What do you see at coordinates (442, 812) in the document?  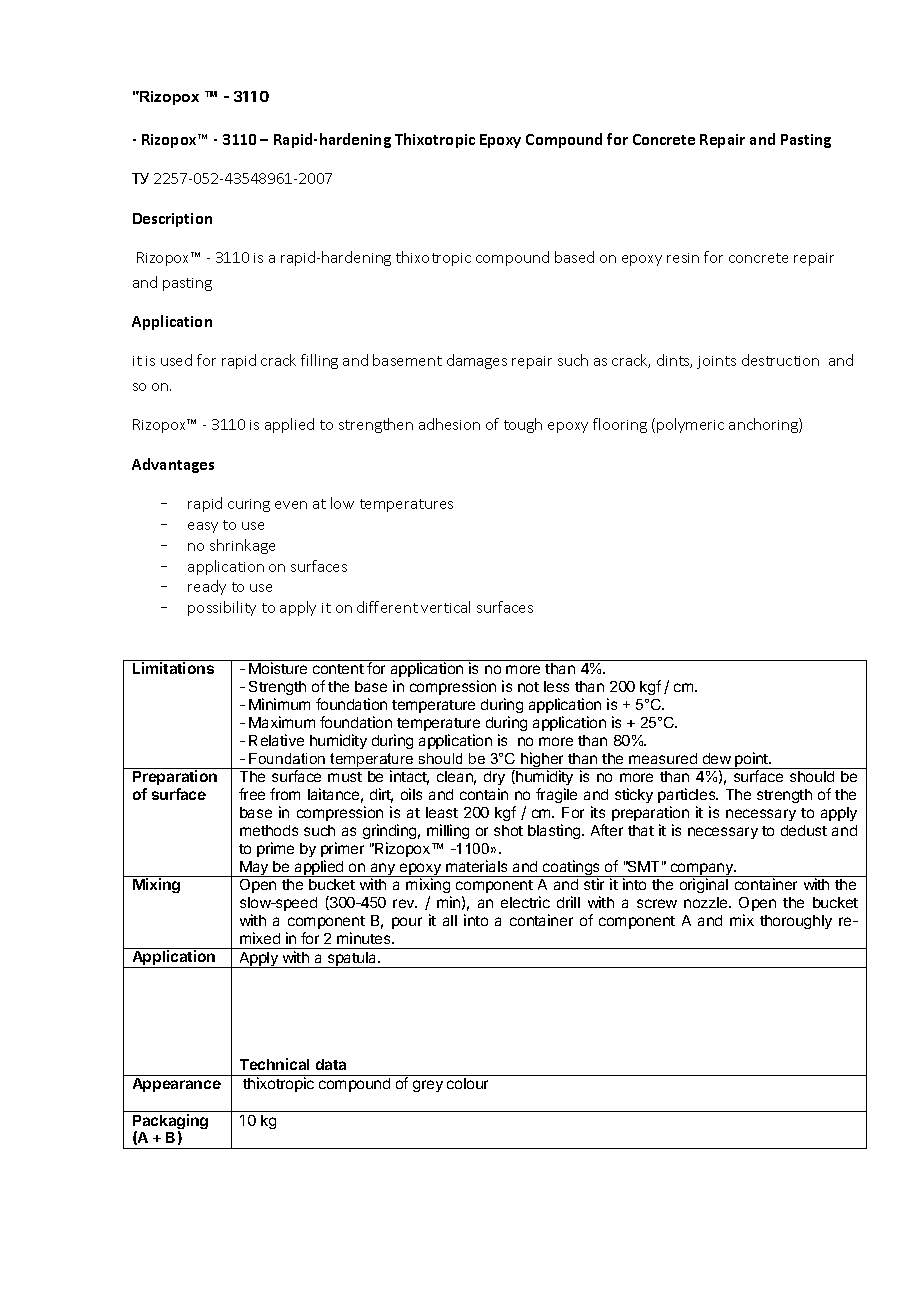 I see `least` at bounding box center [442, 812].
